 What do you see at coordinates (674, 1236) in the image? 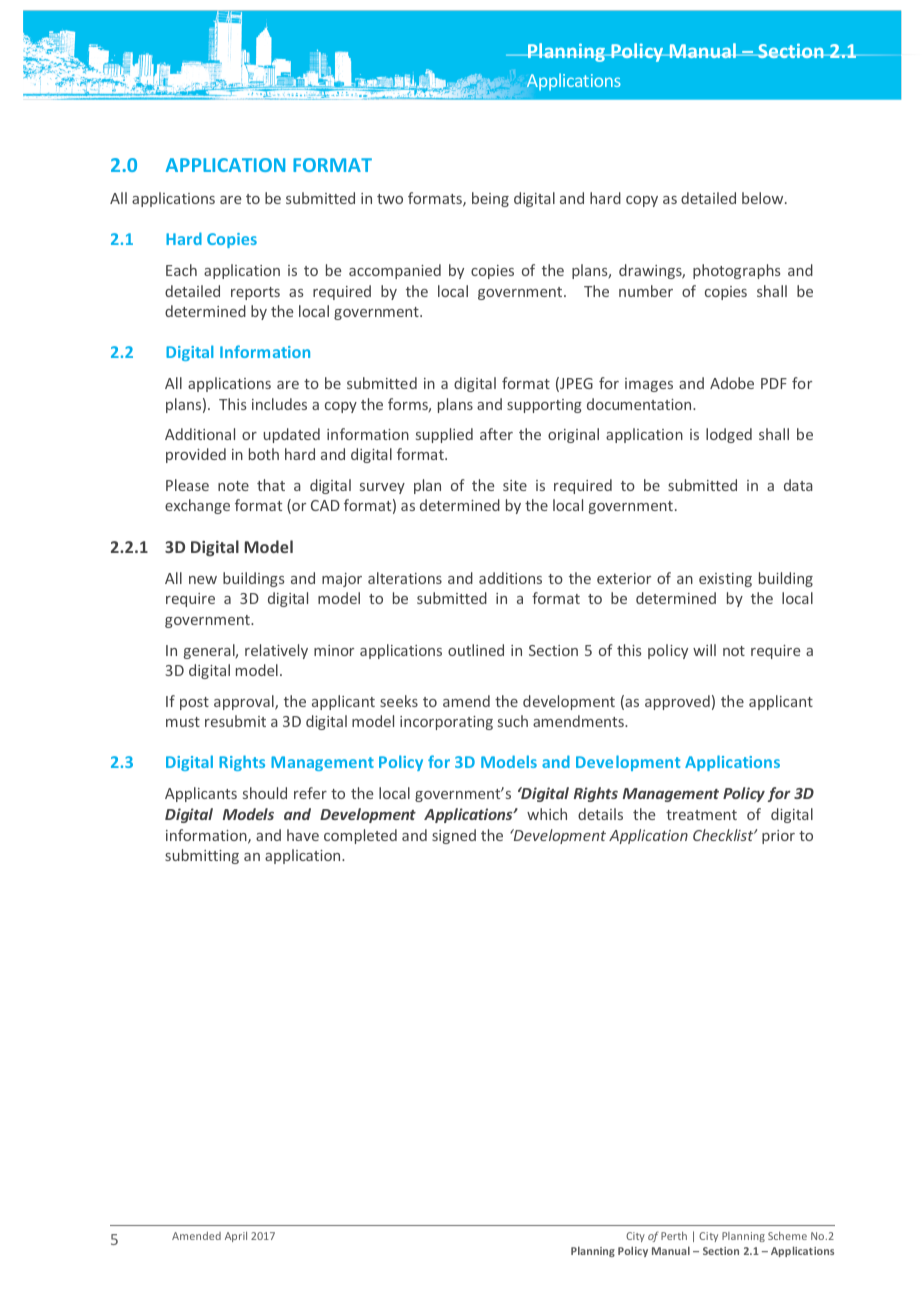
I see `Perth` at bounding box center [674, 1236].
